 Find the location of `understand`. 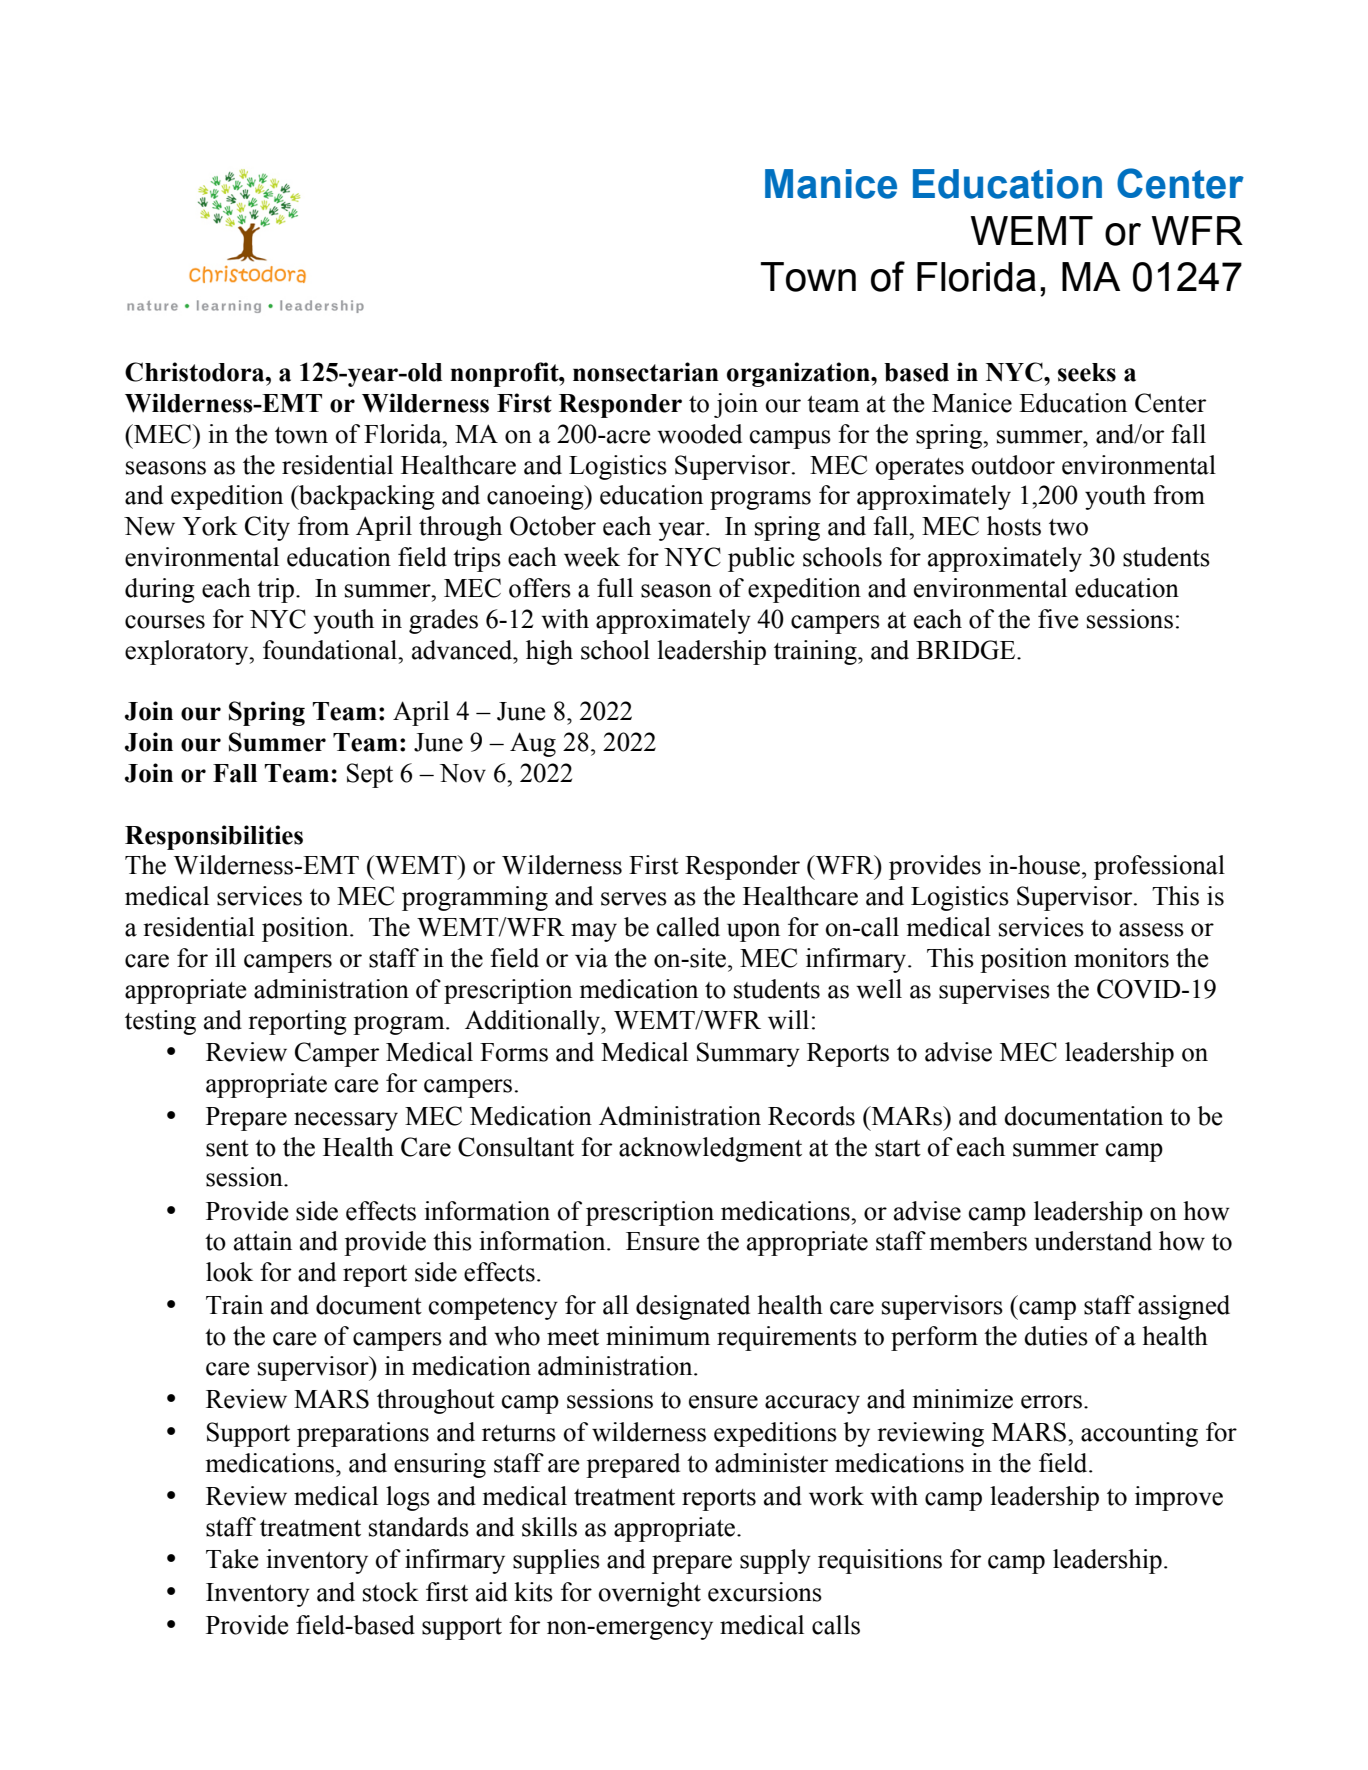

understand is located at coordinates (1093, 1241).
